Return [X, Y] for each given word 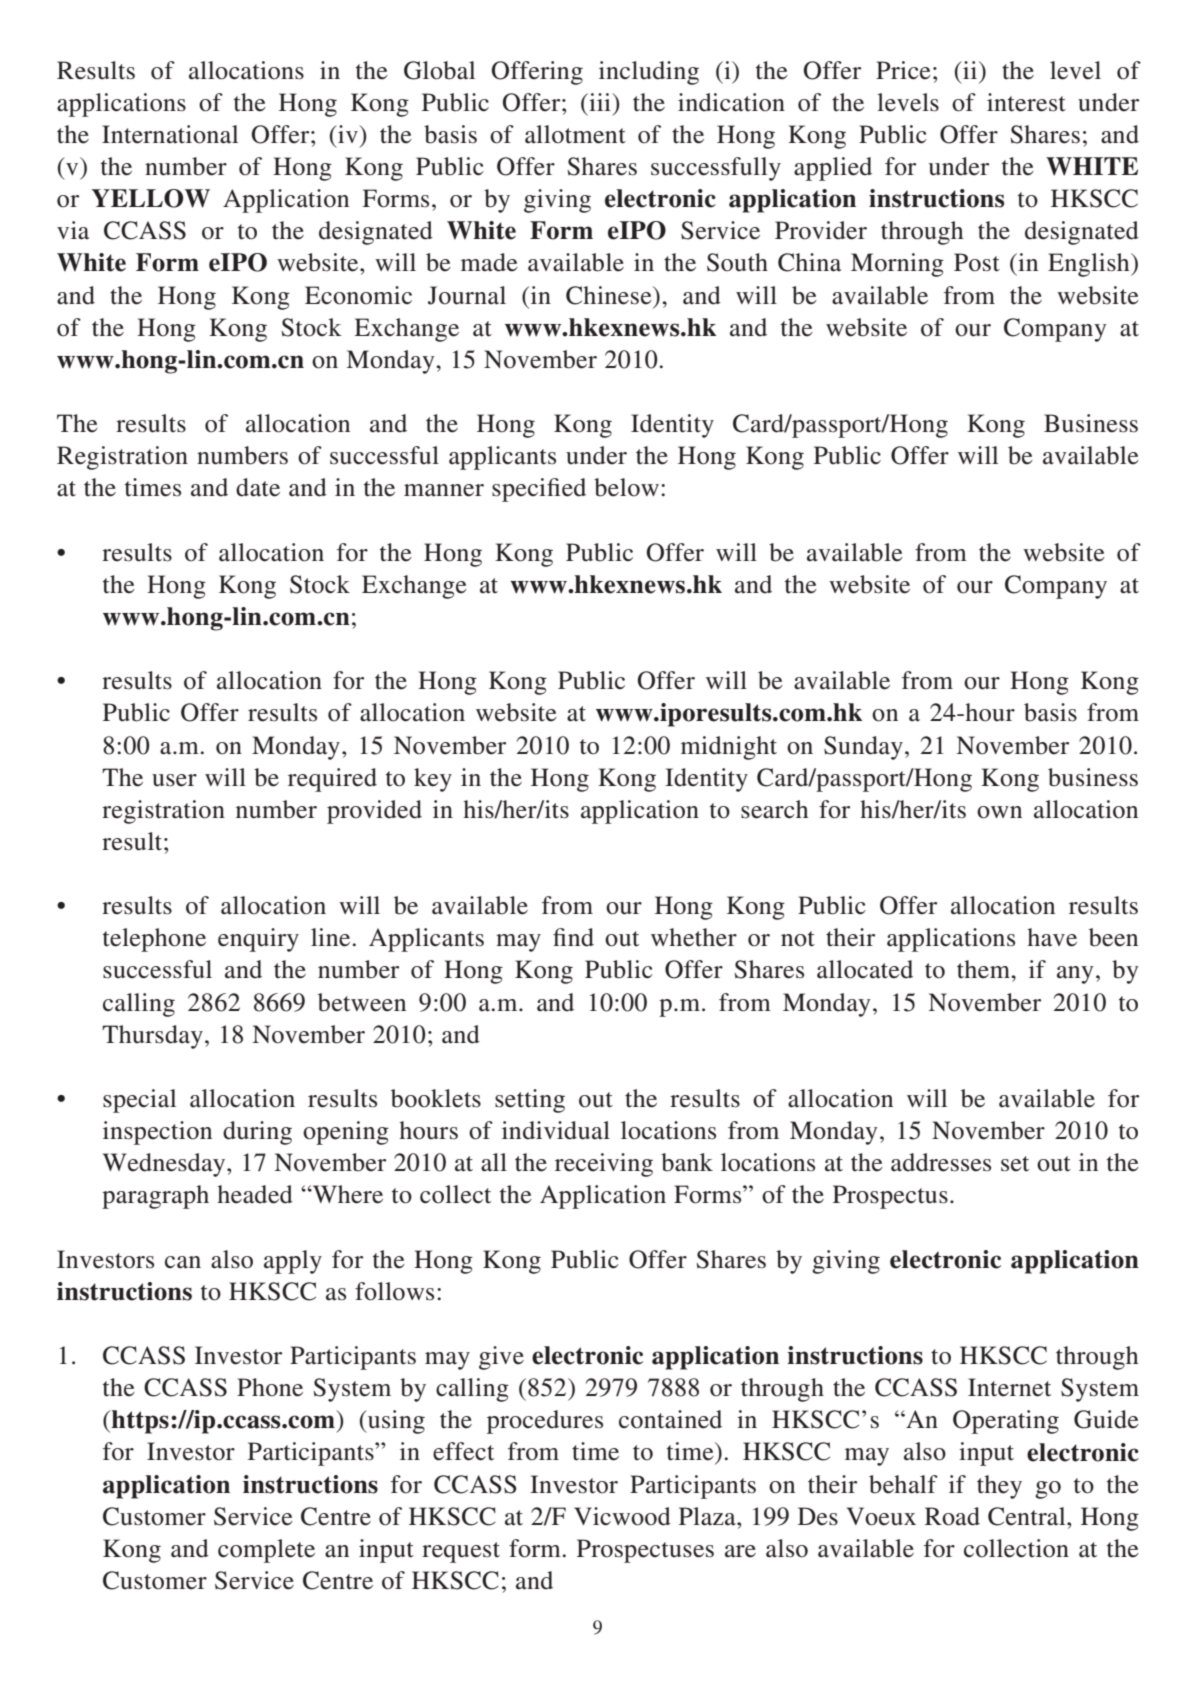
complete [266, 1551]
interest [1026, 102]
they [999, 1487]
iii [600, 102]
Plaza [708, 1516]
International [170, 134]
